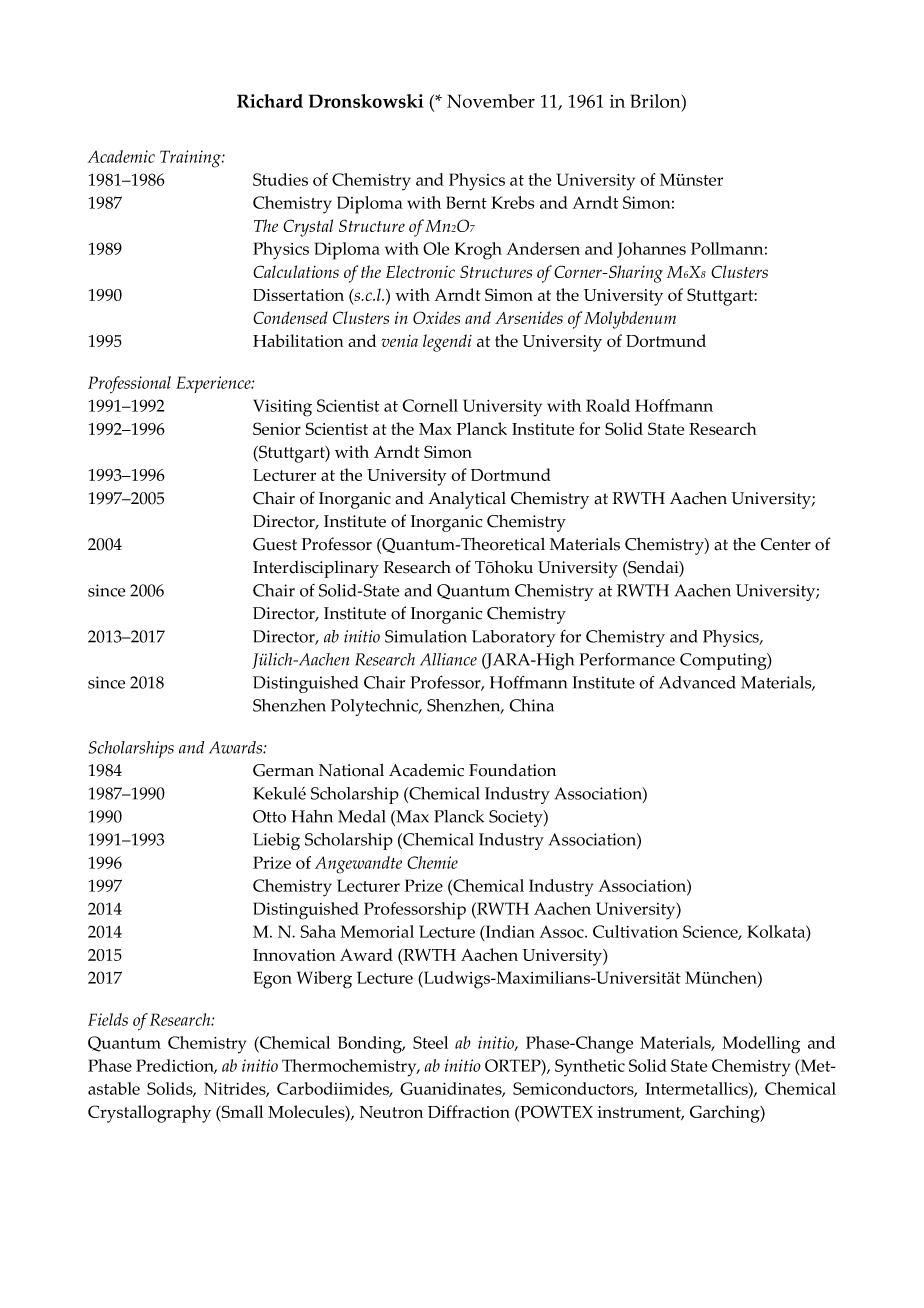 This screenshot has height=1308, width=924. Describe the element at coordinates (512, 770) in the screenshot. I see `Foundation` at that location.
